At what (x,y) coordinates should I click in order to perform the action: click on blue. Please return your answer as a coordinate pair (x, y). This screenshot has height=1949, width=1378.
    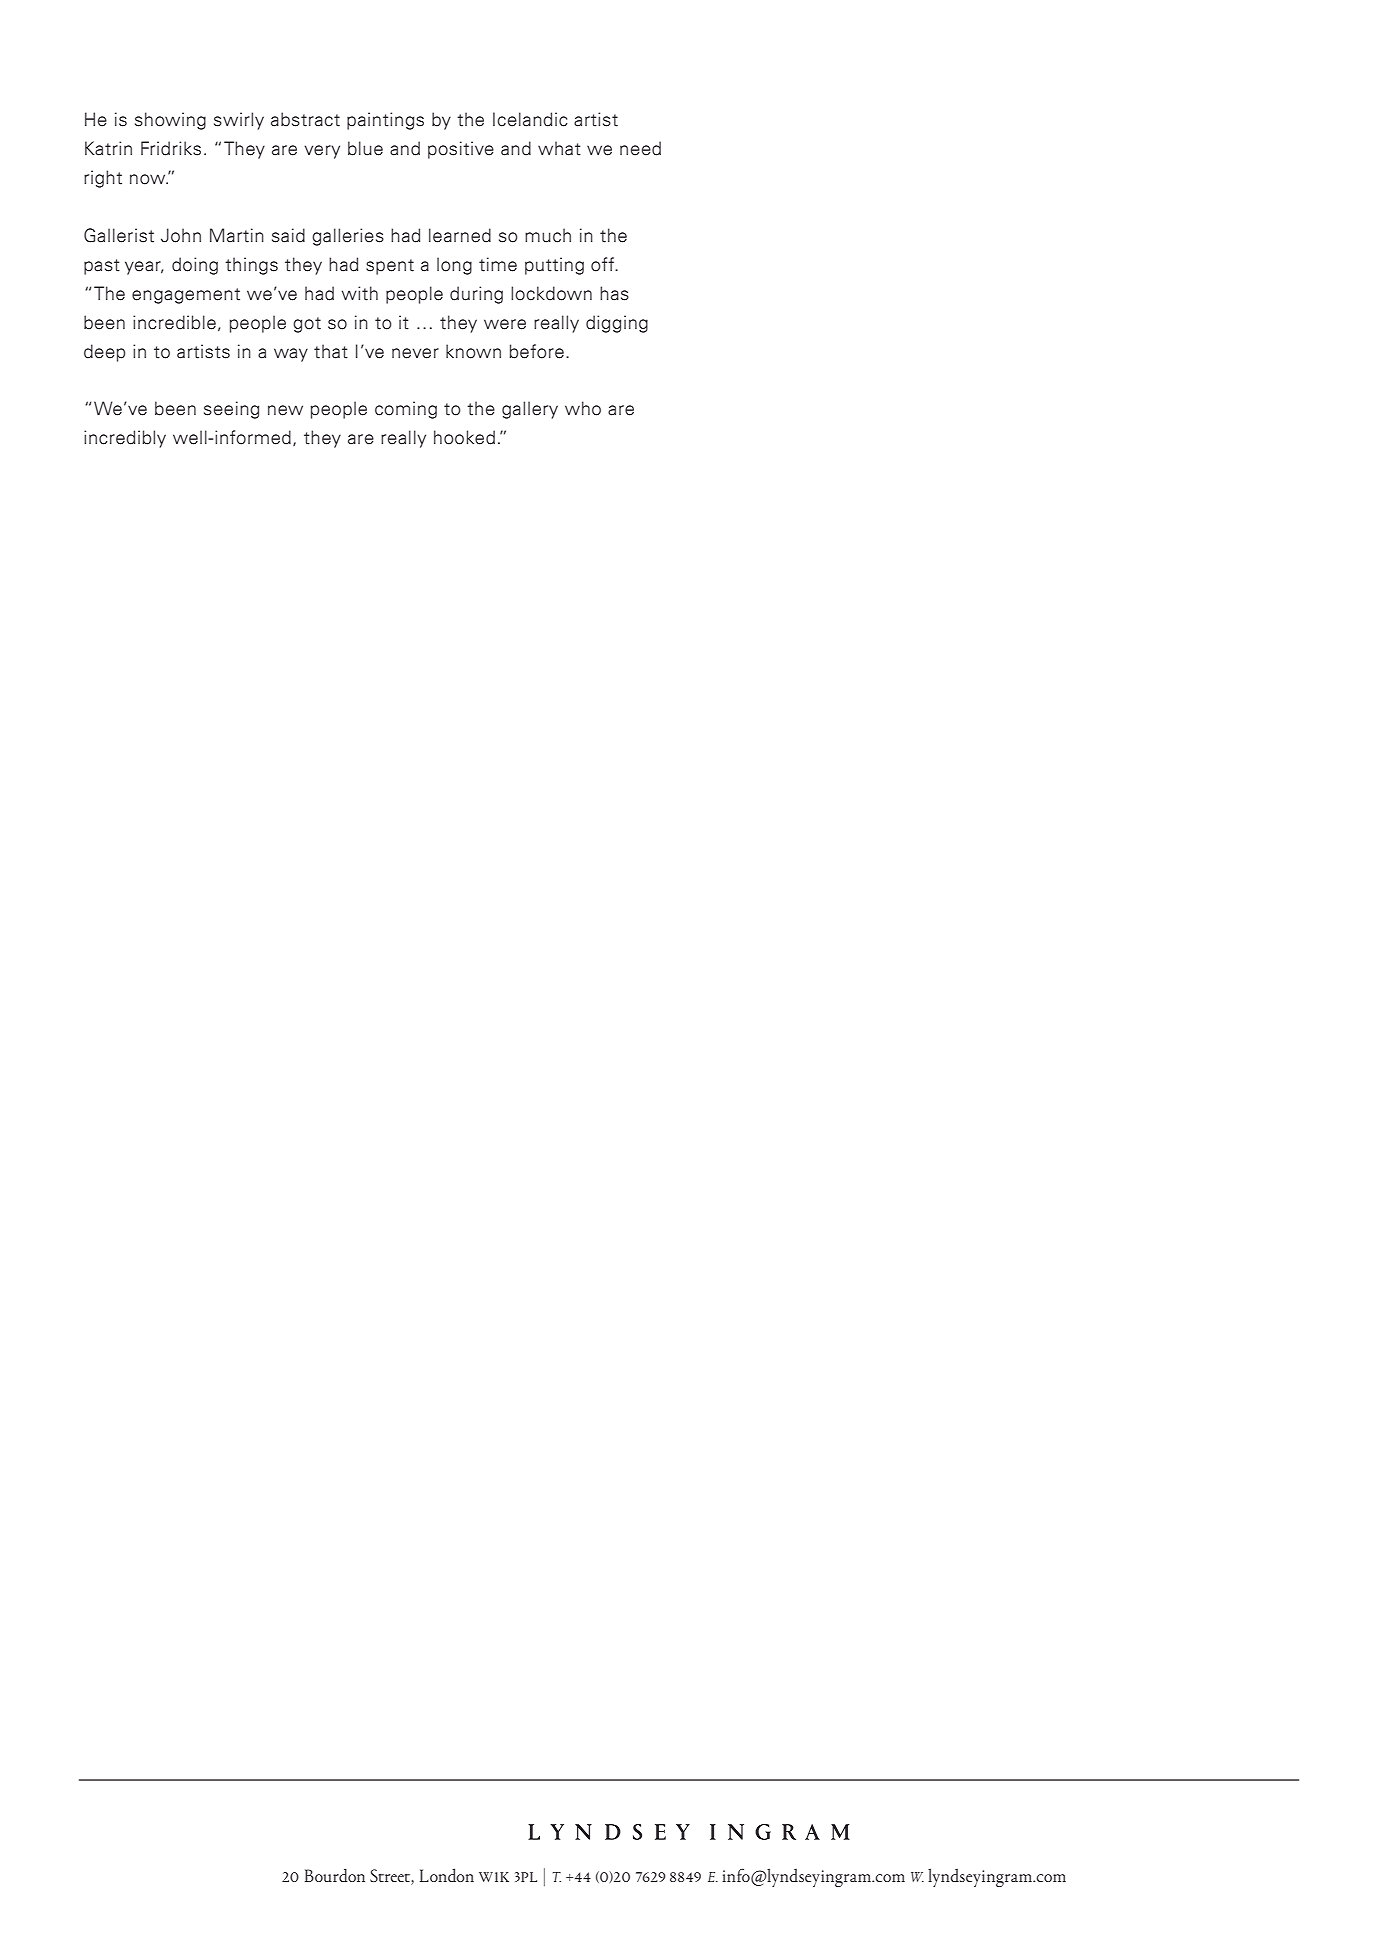
    Looking at the image, I should click on (365, 148).
